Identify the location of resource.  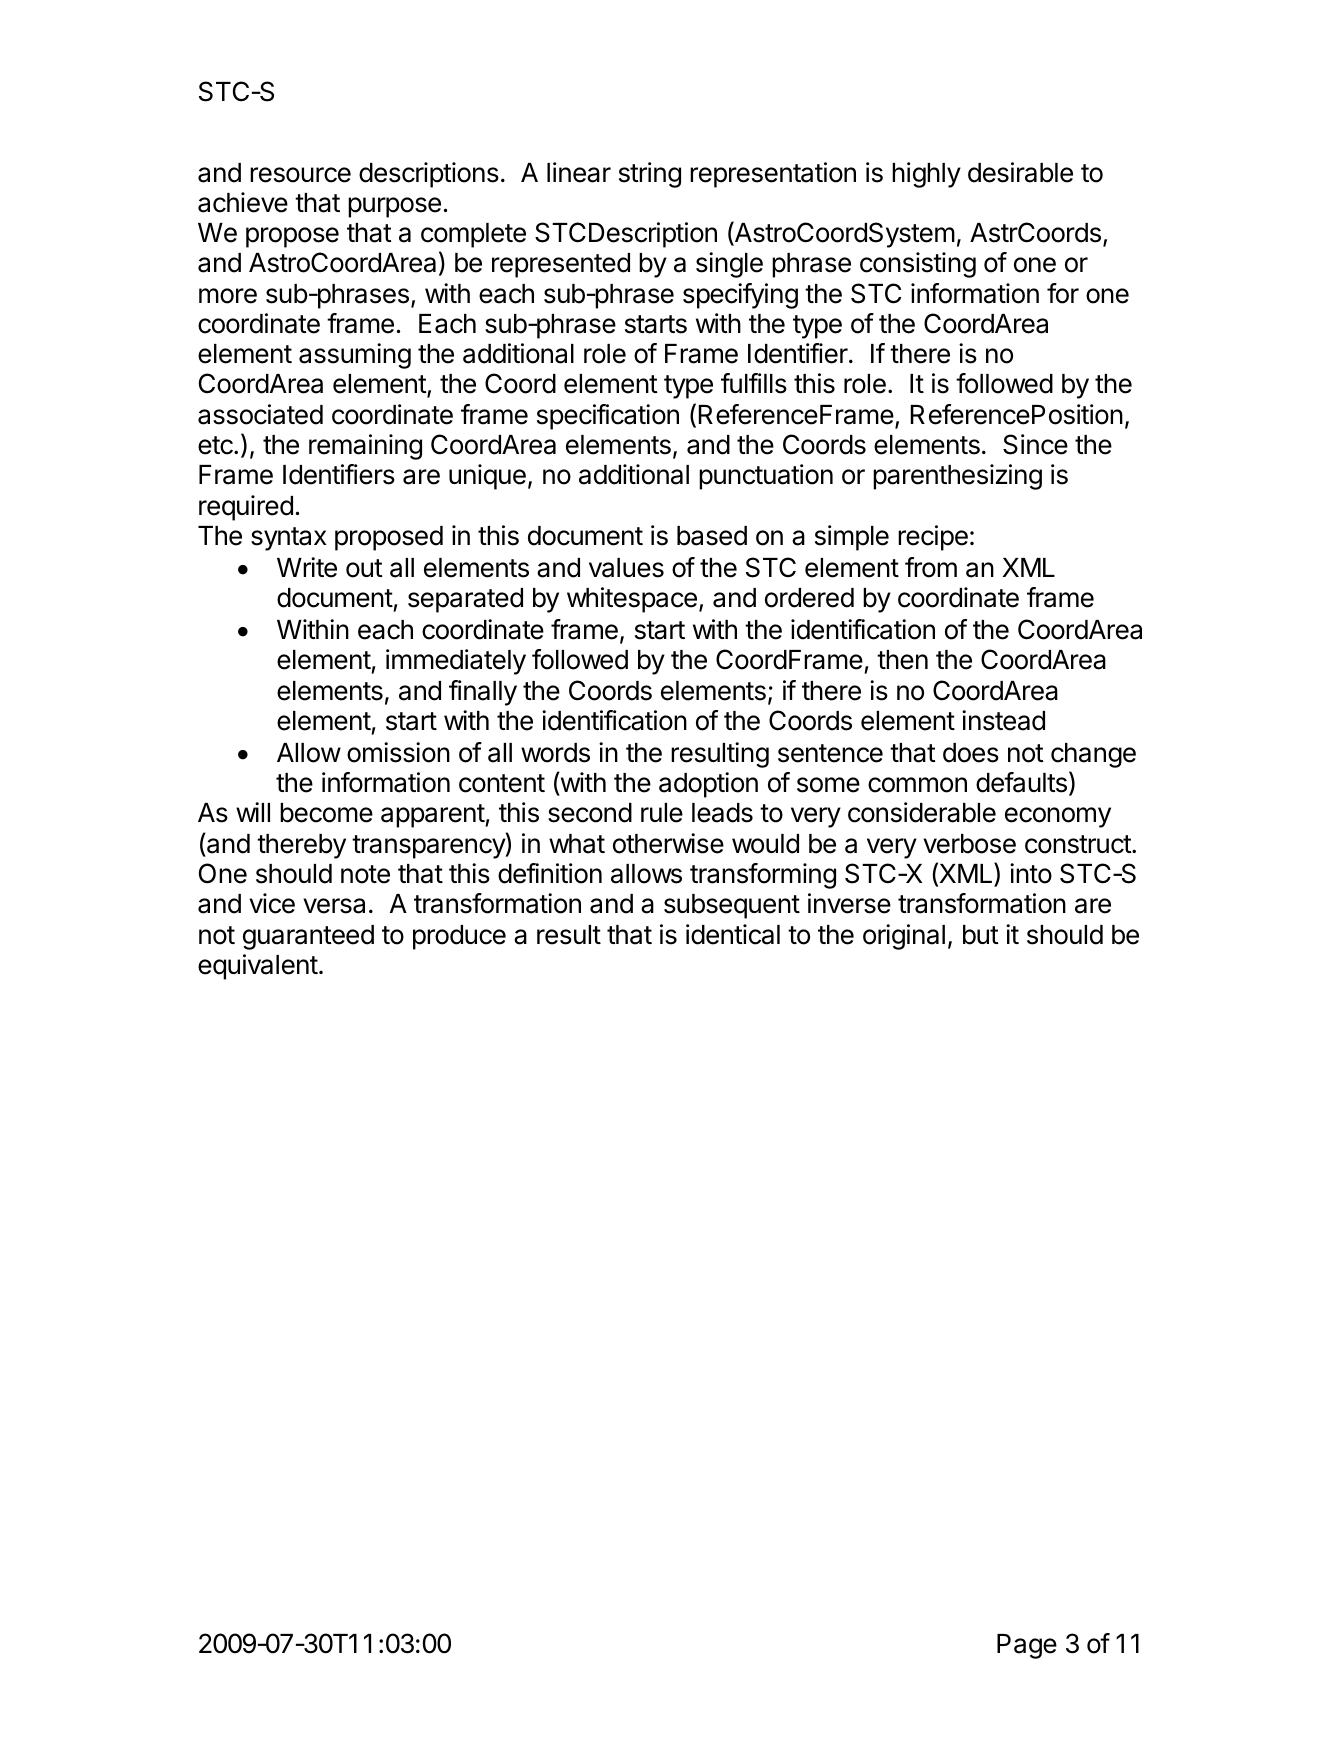
(300, 175).
